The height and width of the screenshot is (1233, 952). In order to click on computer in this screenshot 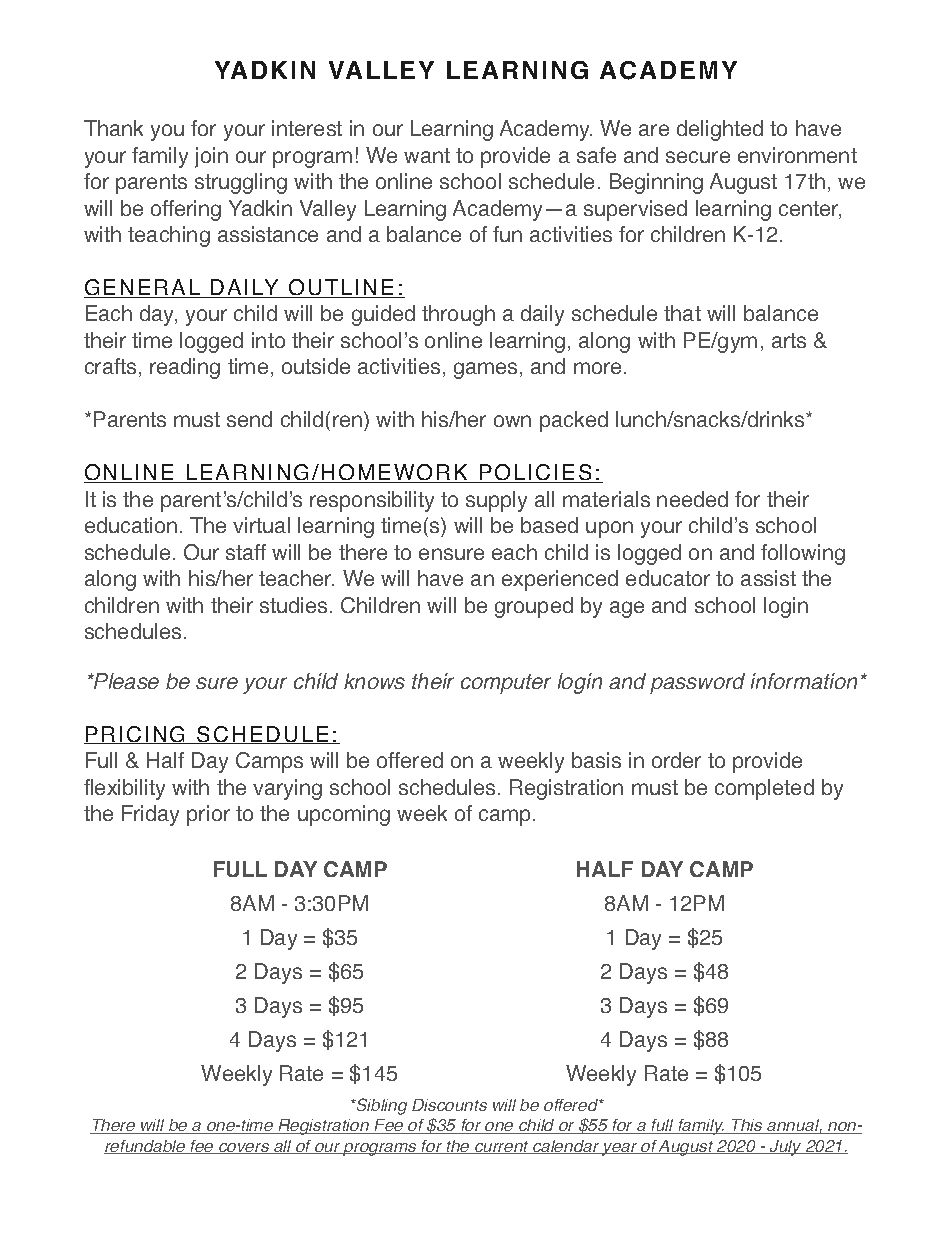, I will do `click(506, 684)`.
